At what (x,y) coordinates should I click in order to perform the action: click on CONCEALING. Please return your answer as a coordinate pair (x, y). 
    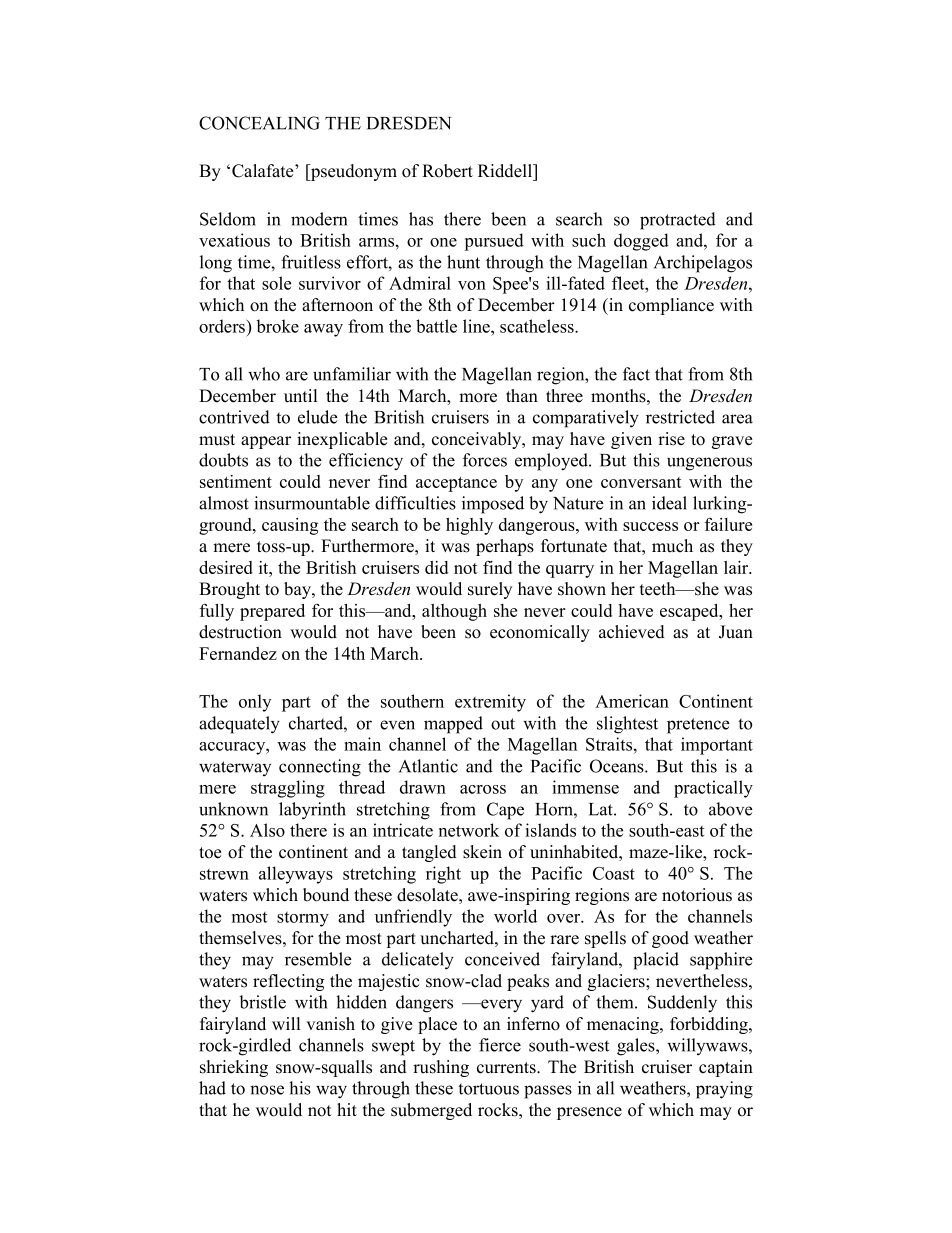
    Looking at the image, I should click on (259, 123).
